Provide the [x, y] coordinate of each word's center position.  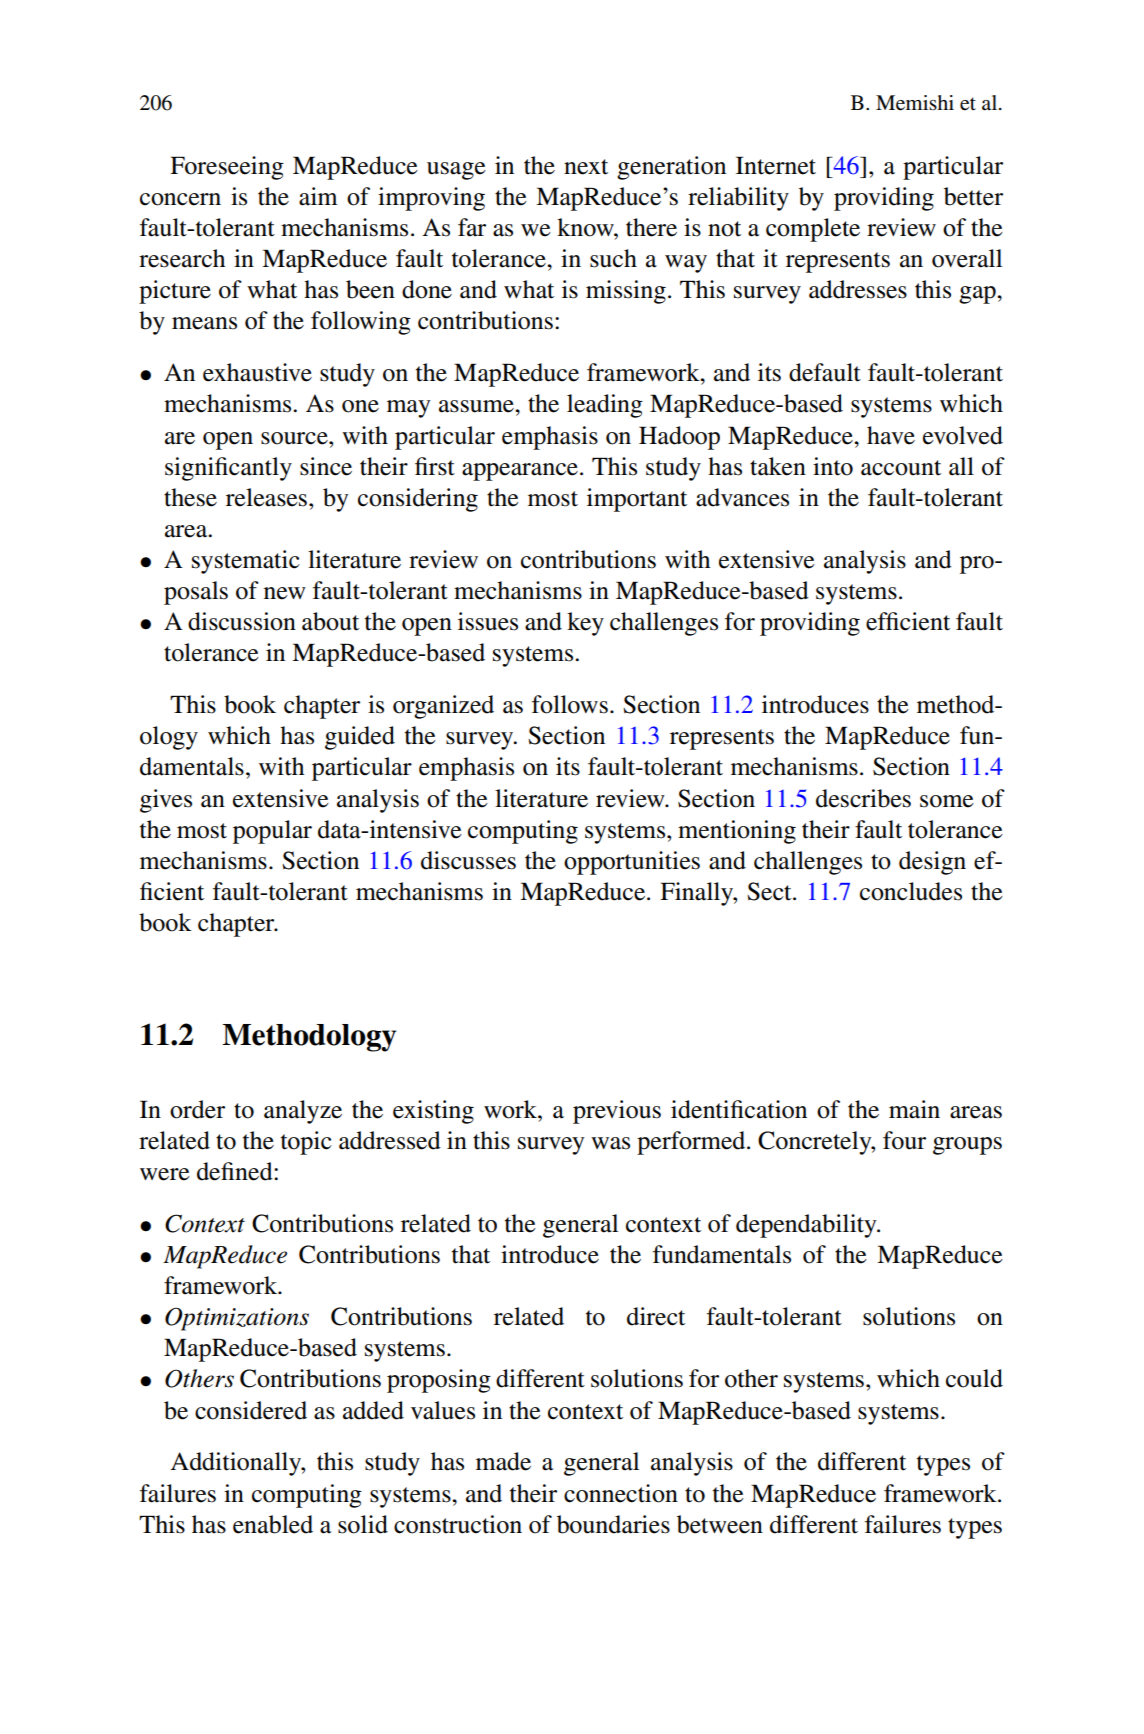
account [901, 468]
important [637, 500]
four [904, 1140]
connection [621, 1493]
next [586, 167]
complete [813, 230]
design [932, 863]
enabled [273, 1524]
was [610, 1143]
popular [272, 832]
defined [236, 1171]
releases [266, 497]
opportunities [632, 863]
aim [318, 196]
